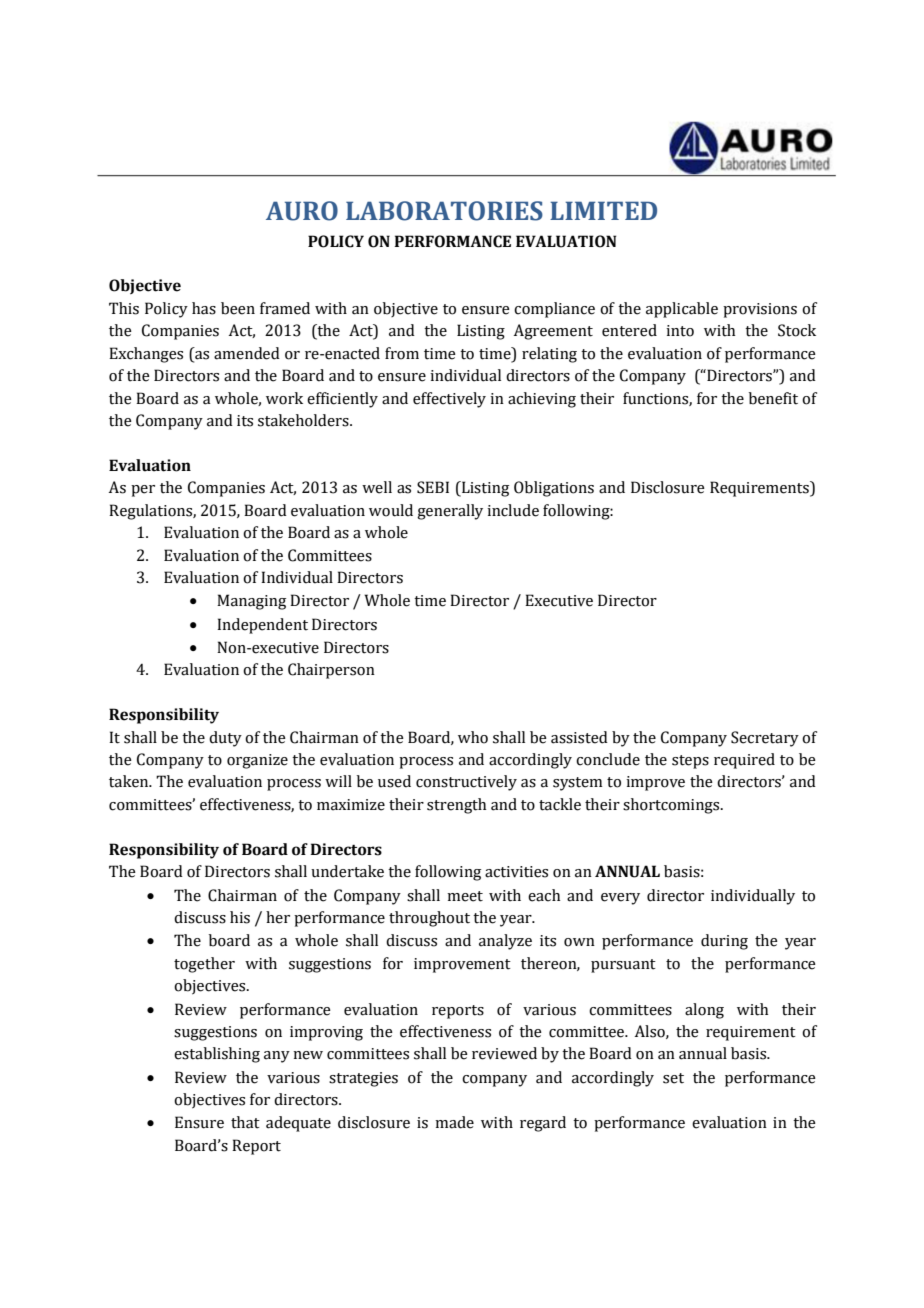 Image resolution: width=924 pixels, height=1308 pixels. What do you see at coordinates (682, 310) in the image?
I see `applicable` at bounding box center [682, 310].
